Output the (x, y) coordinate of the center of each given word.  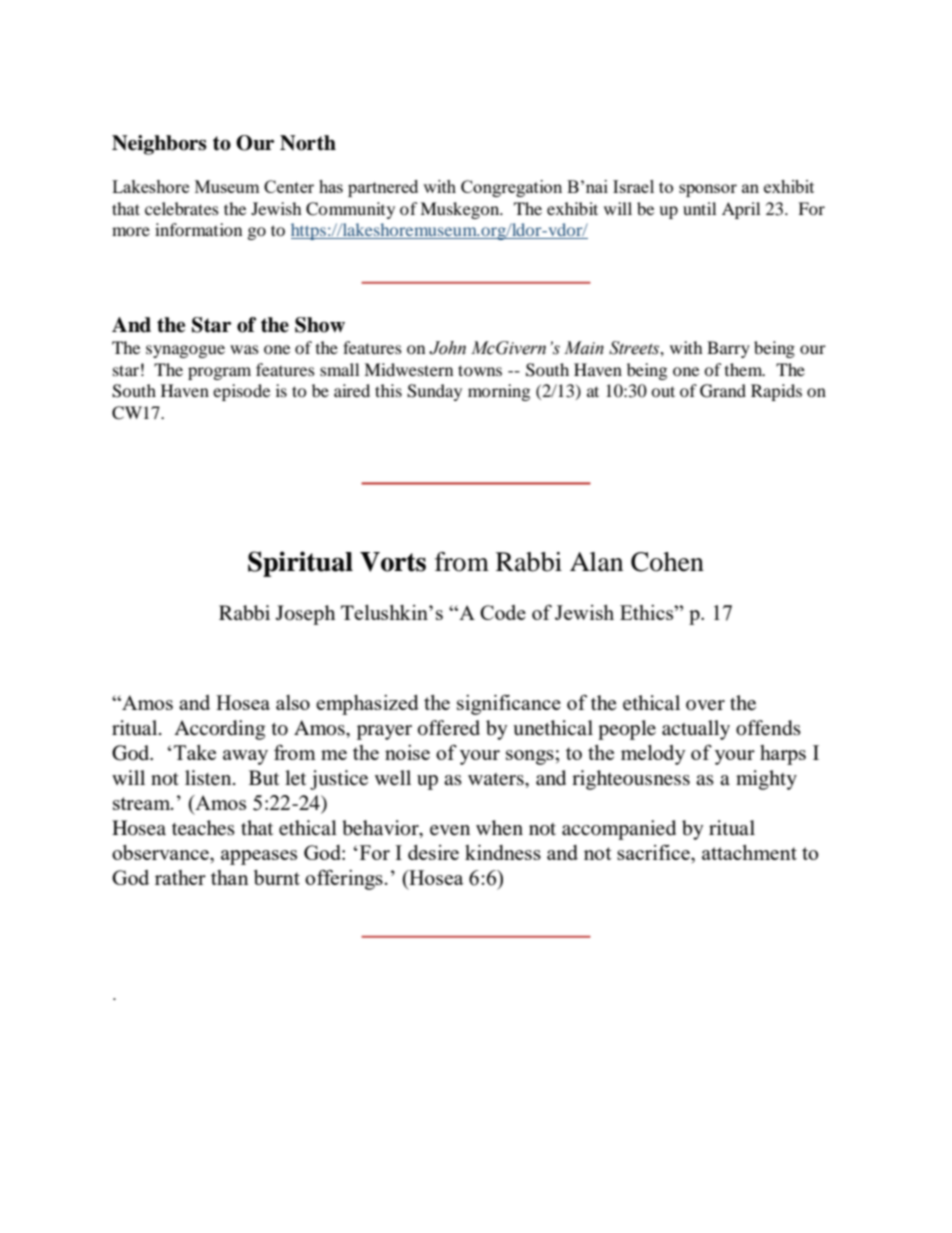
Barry (728, 349)
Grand (723, 391)
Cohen (667, 562)
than (230, 877)
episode (241, 392)
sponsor (708, 190)
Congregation (511, 188)
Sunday (434, 392)
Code (503, 612)
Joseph (305, 615)
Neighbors (159, 145)
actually (696, 730)
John (447, 348)
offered (449, 728)
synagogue (185, 351)
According (219, 730)
